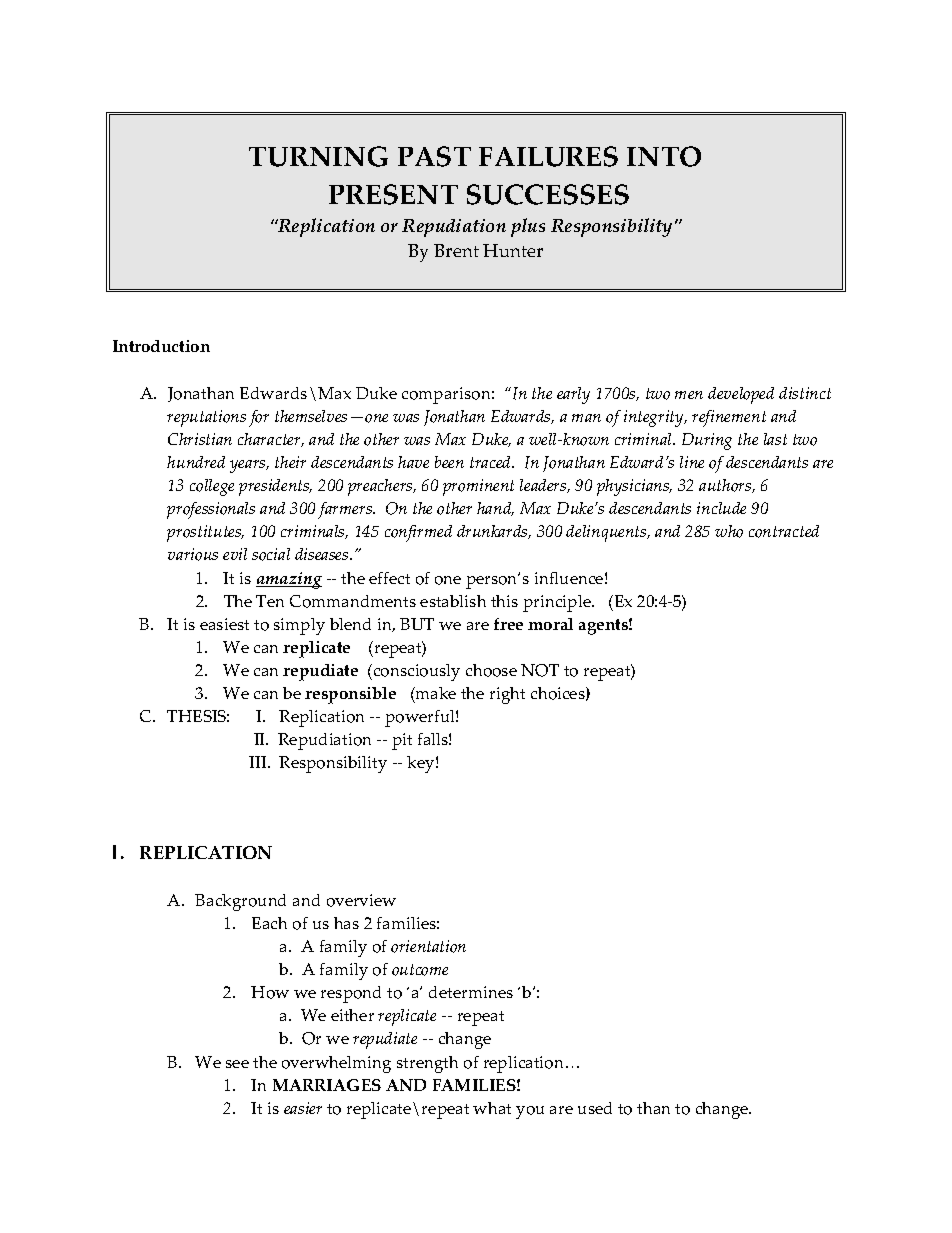 The height and width of the page is (1233, 952). Describe the element at coordinates (508, 624) in the page. I see `free` at that location.
